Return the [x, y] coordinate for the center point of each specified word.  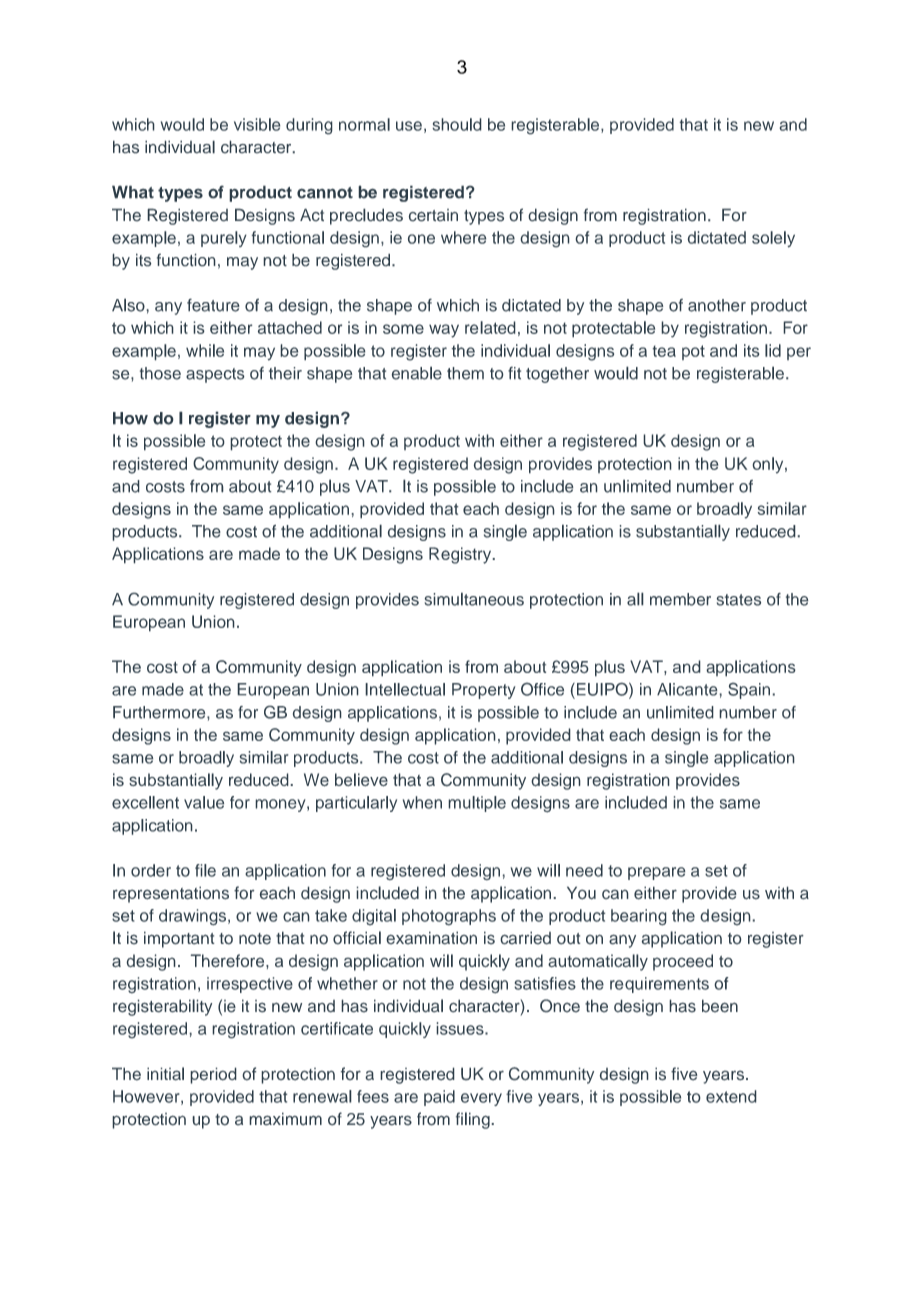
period [213, 1075]
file [205, 870]
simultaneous [474, 599]
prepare [657, 873]
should [457, 124]
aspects [215, 375]
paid [439, 1098]
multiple [477, 804]
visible [257, 124]
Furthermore [160, 712]
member [680, 599]
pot [693, 352]
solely [773, 239]
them [465, 373]
